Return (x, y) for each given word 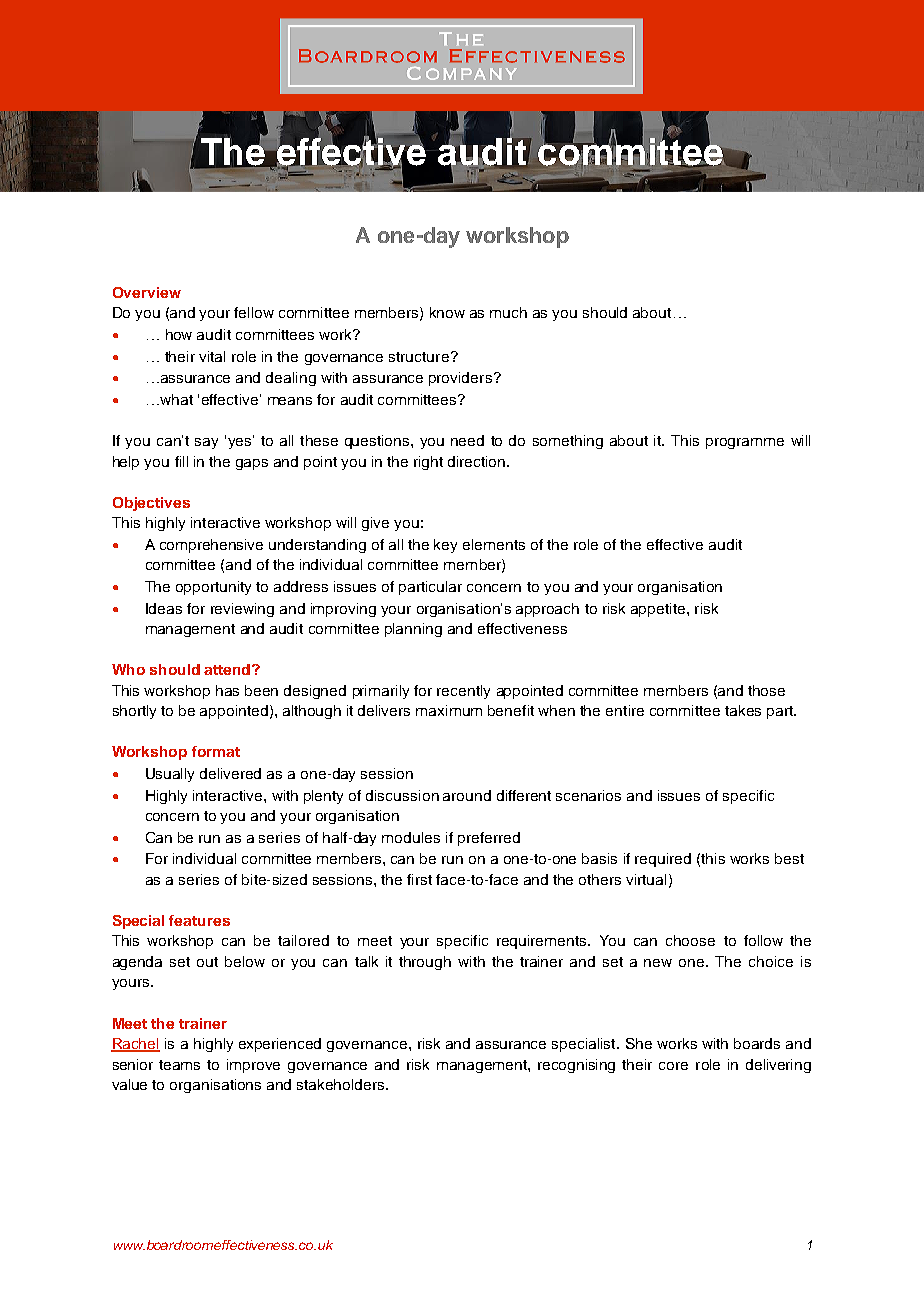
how (179, 334)
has (227, 690)
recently (463, 692)
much (508, 312)
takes (743, 710)
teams (179, 1065)
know (447, 312)
